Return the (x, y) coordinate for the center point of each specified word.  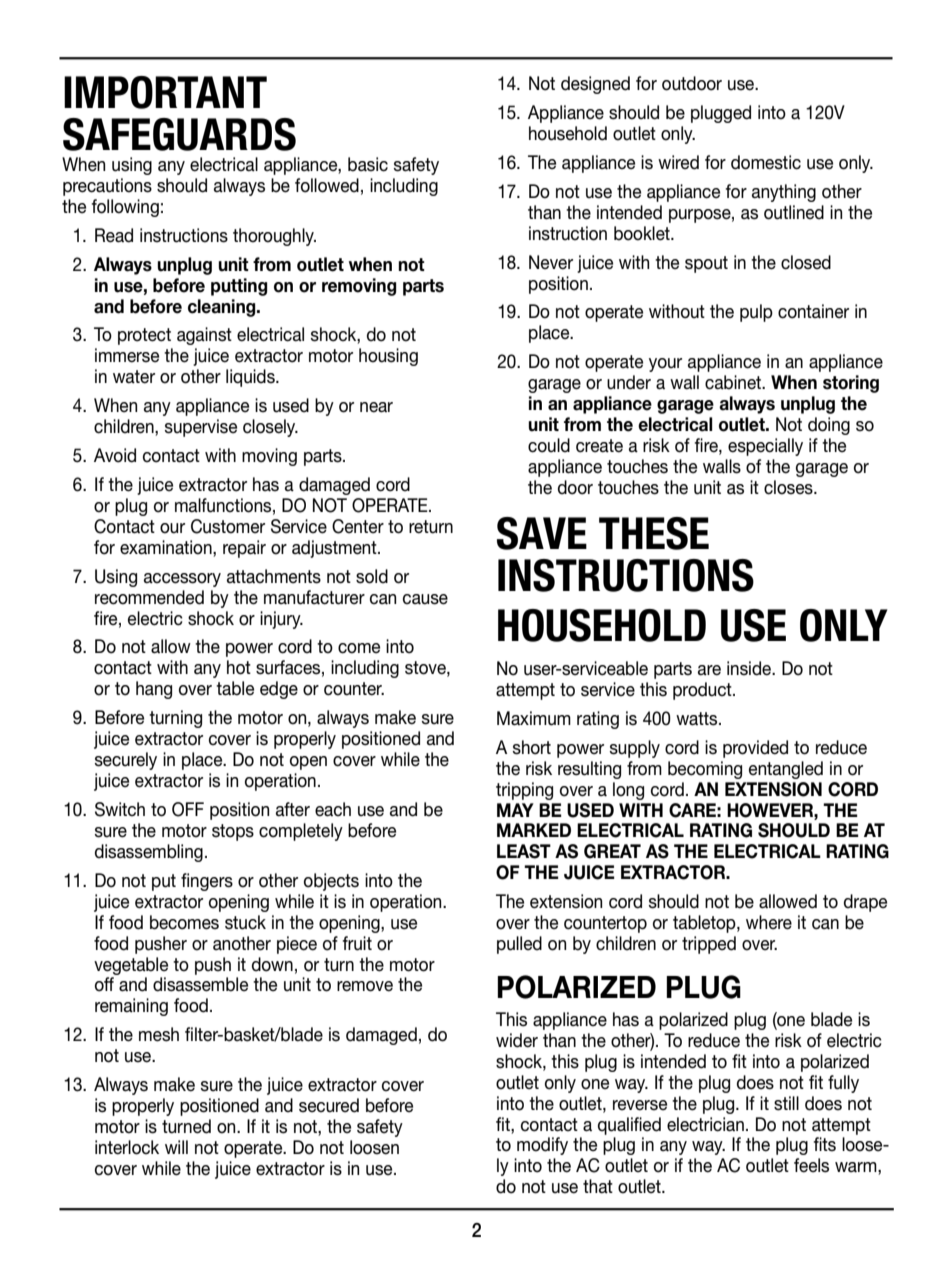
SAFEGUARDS (179, 134)
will (176, 1147)
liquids (251, 378)
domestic (766, 162)
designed (595, 85)
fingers (207, 882)
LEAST (524, 851)
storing (851, 384)
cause (425, 599)
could (549, 445)
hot (239, 667)
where (769, 922)
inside (750, 668)
